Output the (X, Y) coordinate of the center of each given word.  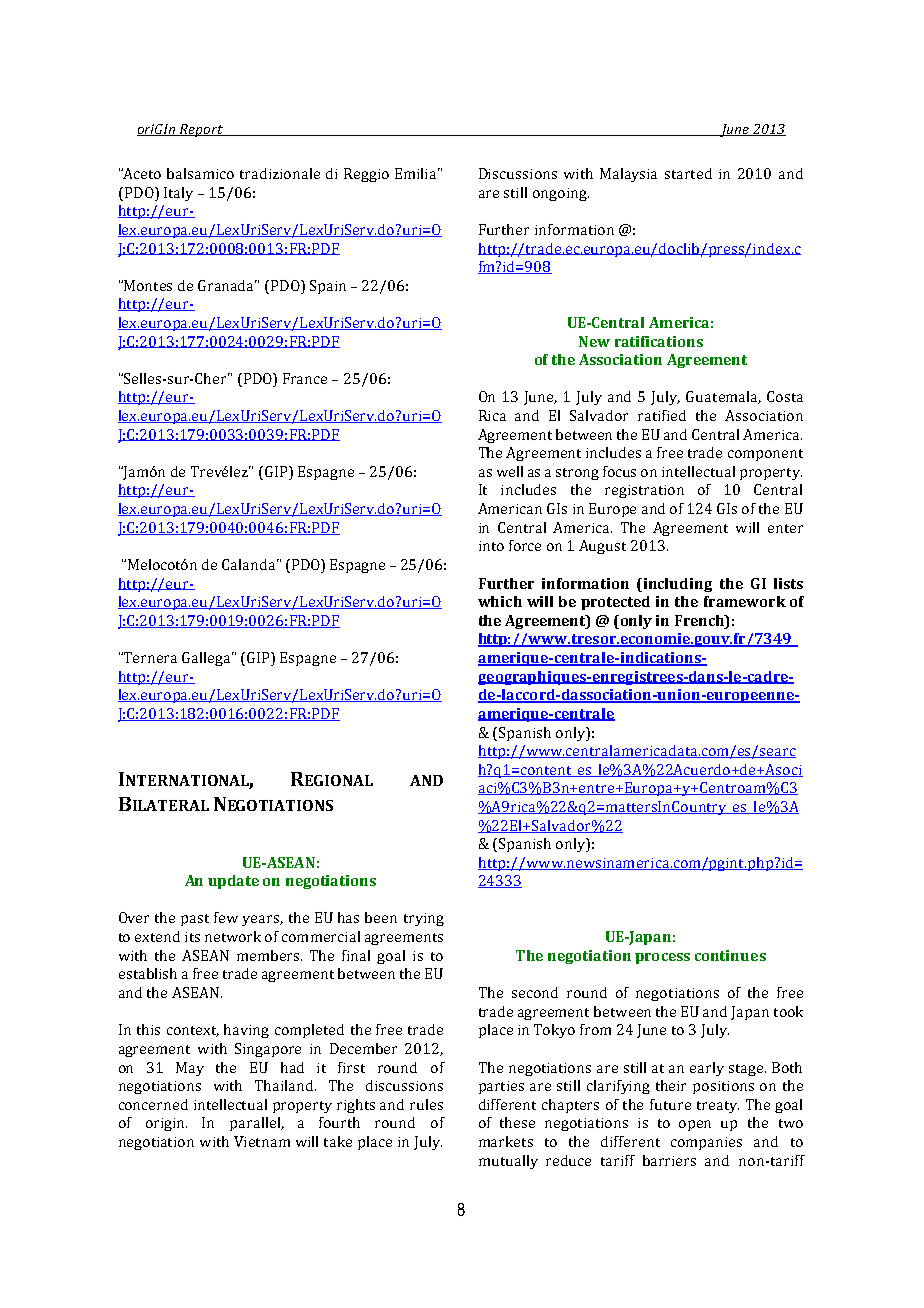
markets (506, 1141)
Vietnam (262, 1141)
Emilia (417, 173)
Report (202, 130)
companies (706, 1143)
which (500, 601)
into (491, 546)
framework (745, 601)
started (688, 173)
